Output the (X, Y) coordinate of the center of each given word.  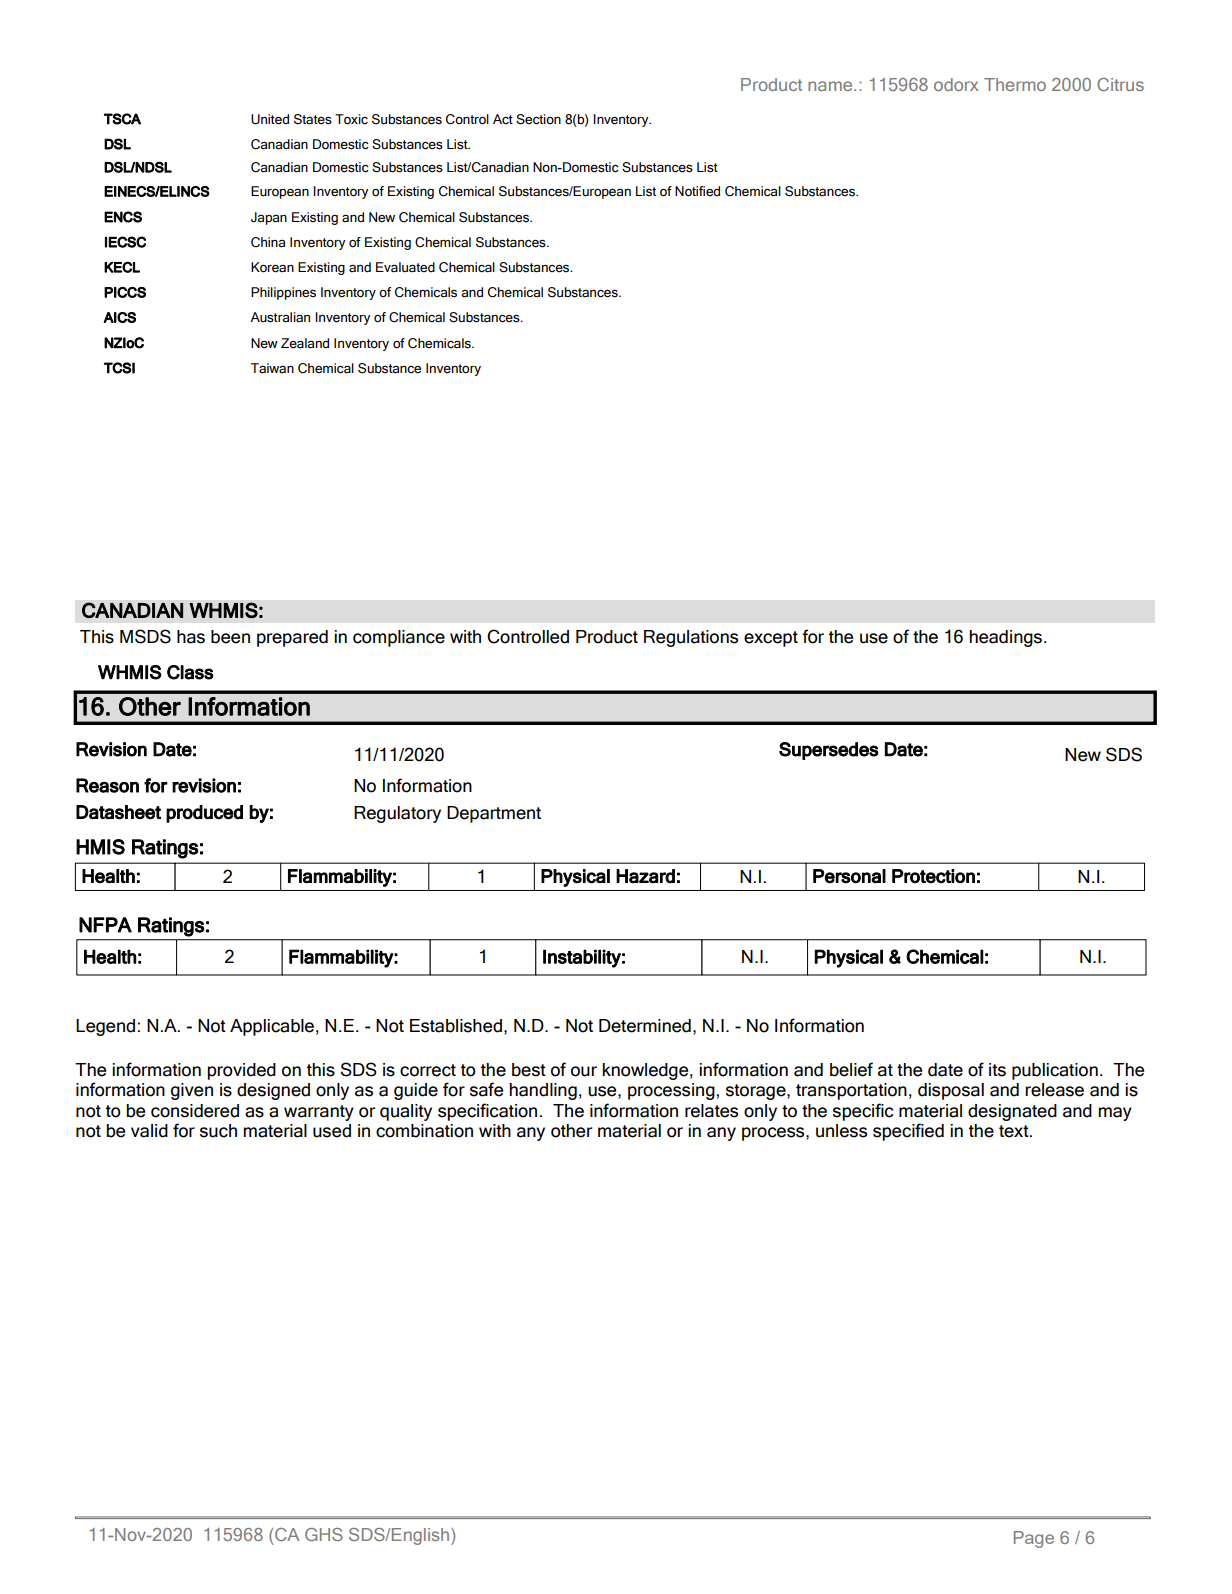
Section (538, 119)
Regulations (691, 638)
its (997, 1070)
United (270, 119)
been (230, 637)
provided (241, 1071)
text (1015, 1131)
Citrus (1120, 84)
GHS (324, 1534)
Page (1034, 1539)
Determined (645, 1026)
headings (1005, 638)
